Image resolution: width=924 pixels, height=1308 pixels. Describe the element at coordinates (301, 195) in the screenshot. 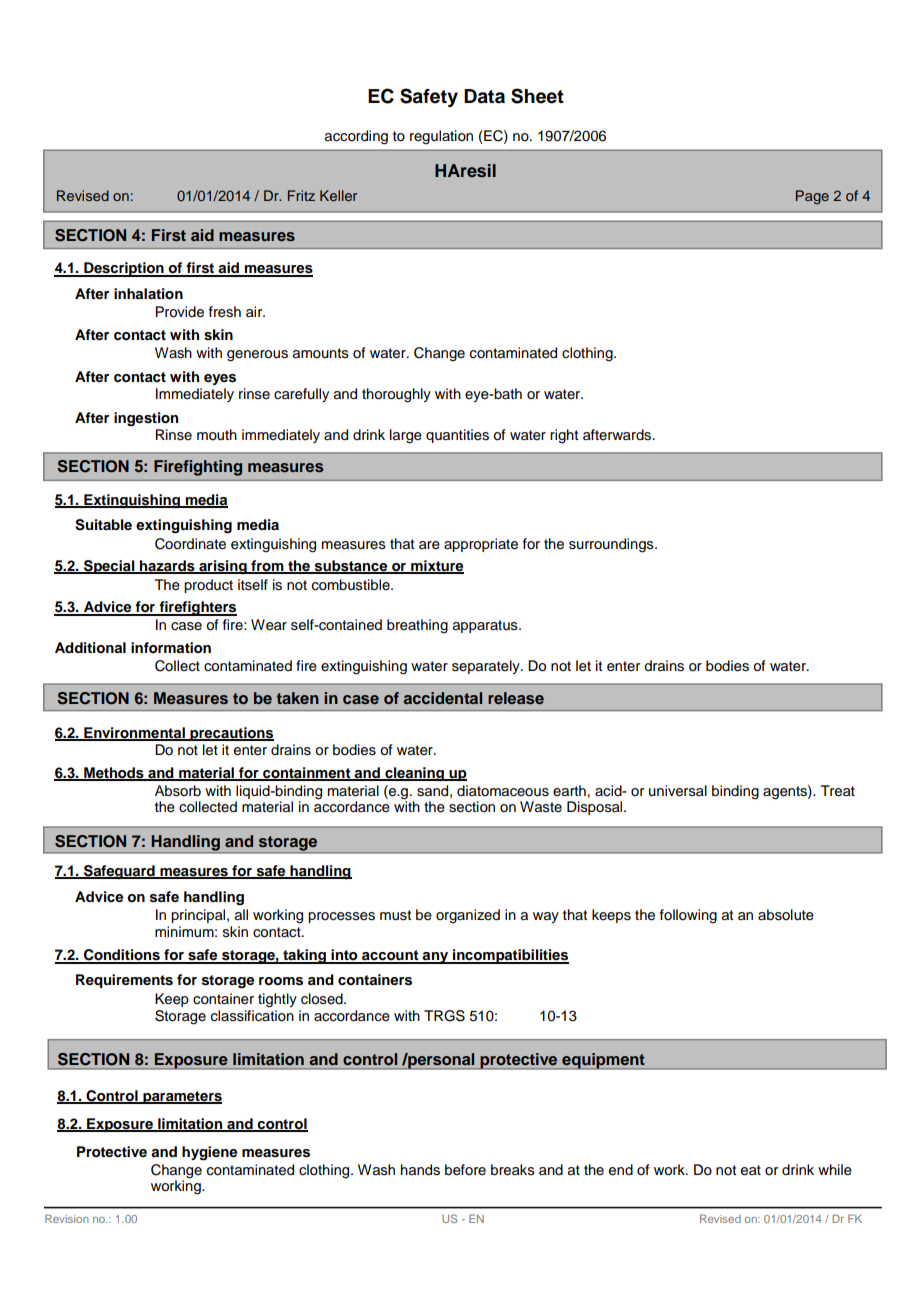

I see `Fritz` at that location.
